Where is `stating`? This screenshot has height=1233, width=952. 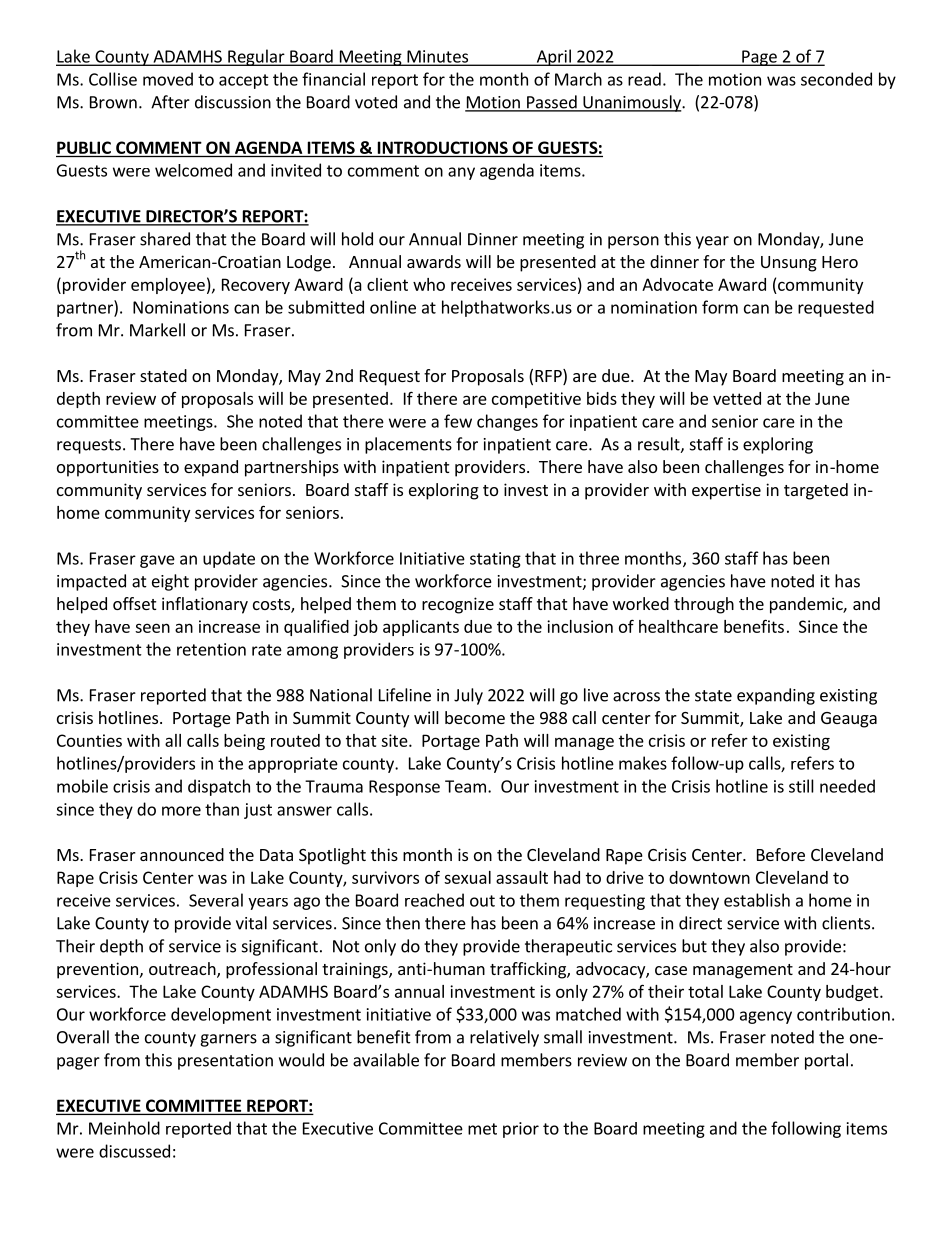
stating is located at coordinates (495, 560).
